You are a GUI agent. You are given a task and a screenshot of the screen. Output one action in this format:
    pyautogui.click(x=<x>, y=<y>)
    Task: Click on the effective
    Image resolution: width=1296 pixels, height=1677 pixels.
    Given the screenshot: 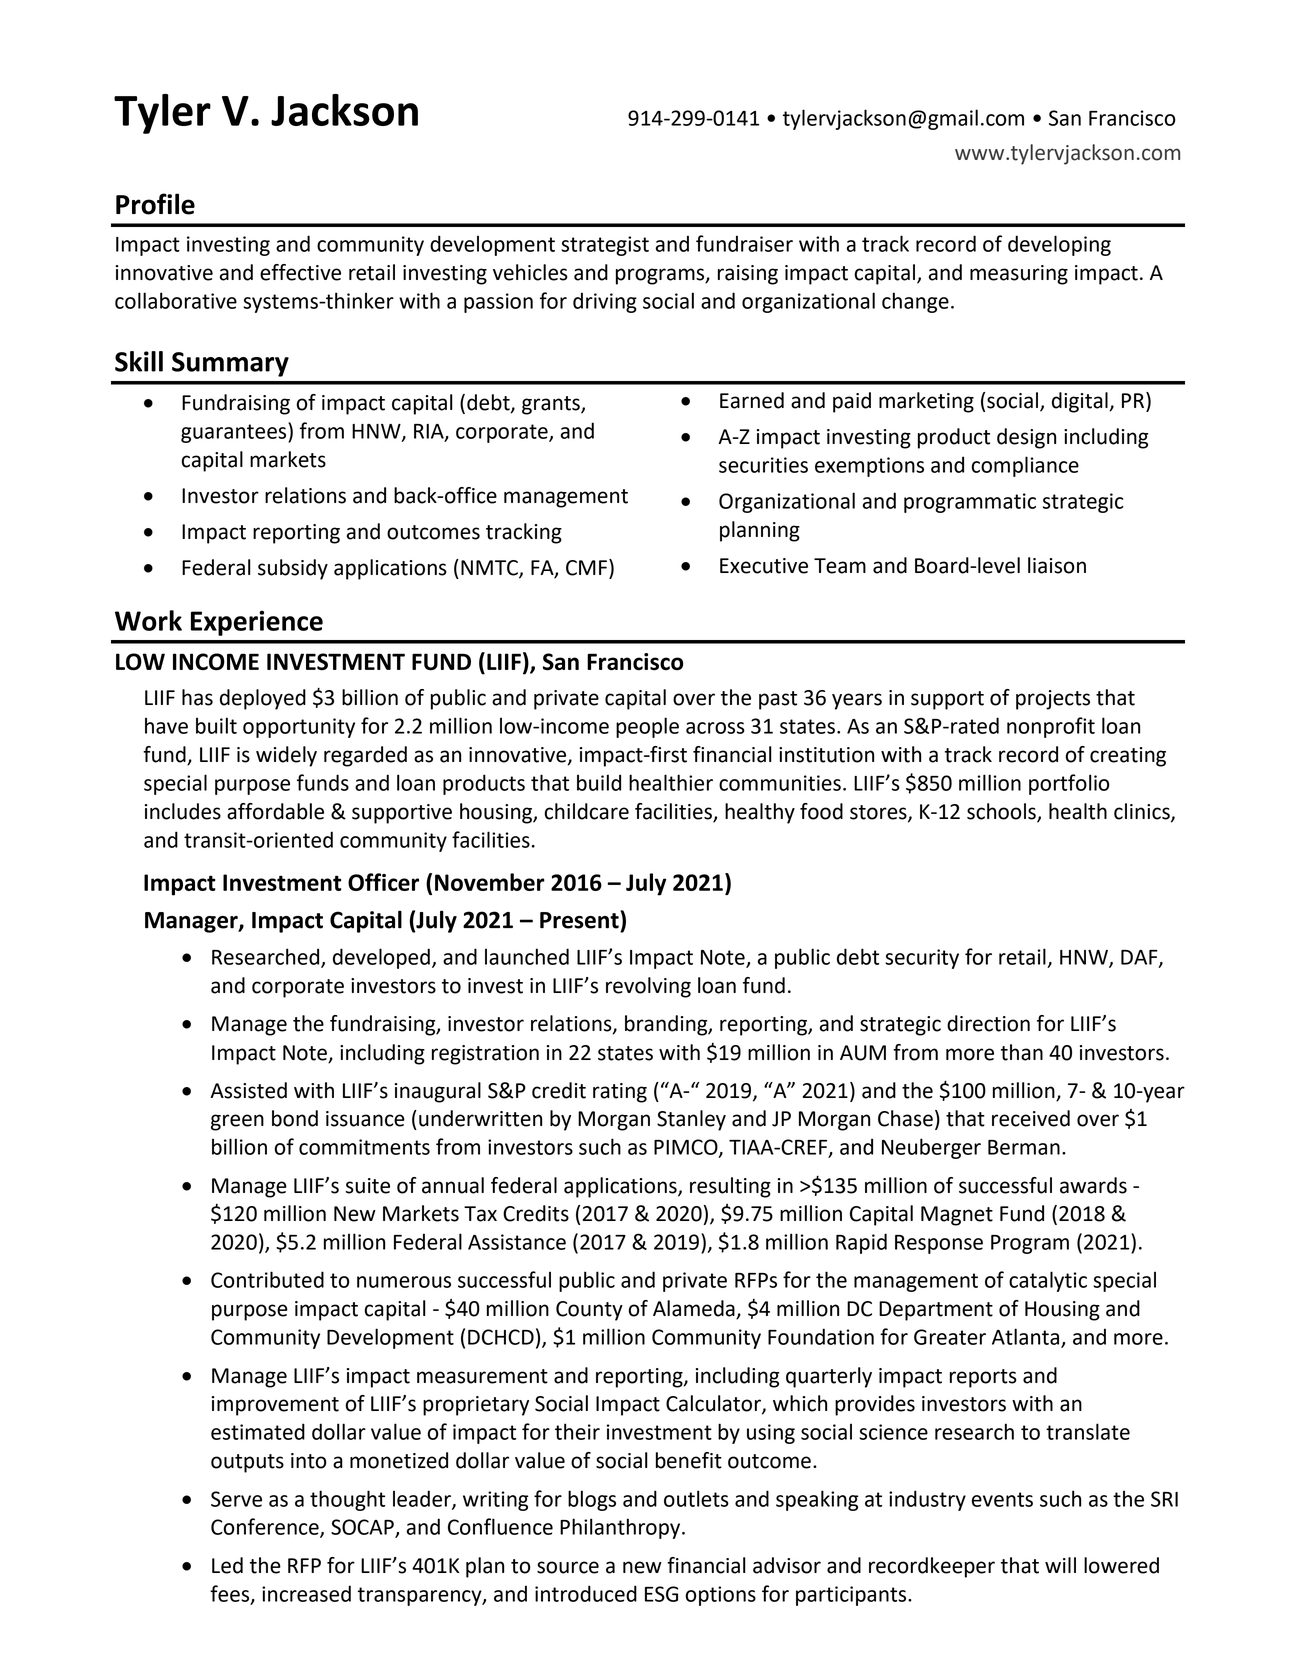 What is the action you would take?
    pyautogui.click(x=300, y=272)
